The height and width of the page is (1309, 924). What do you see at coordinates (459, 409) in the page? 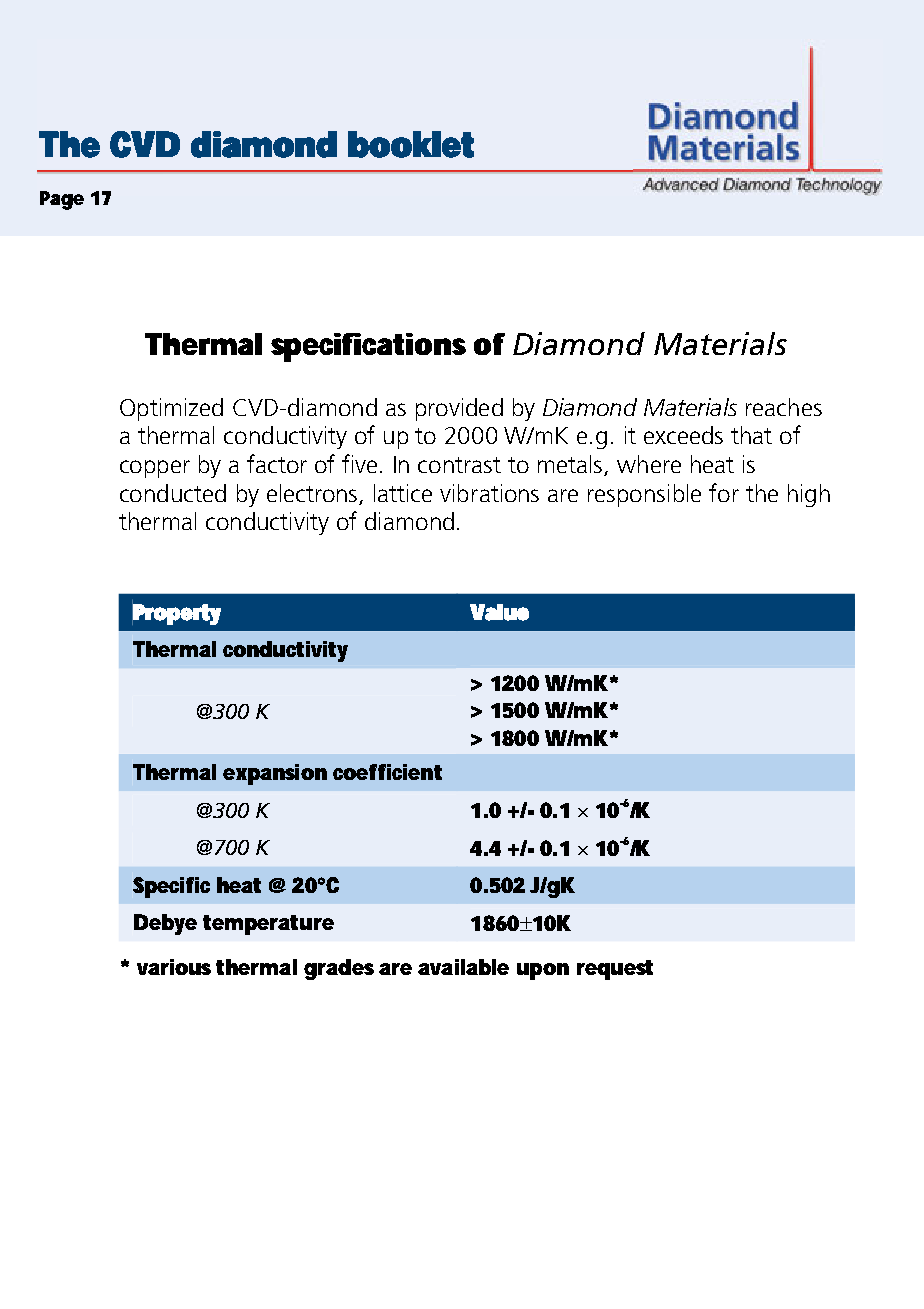
I see `provided` at bounding box center [459, 409].
